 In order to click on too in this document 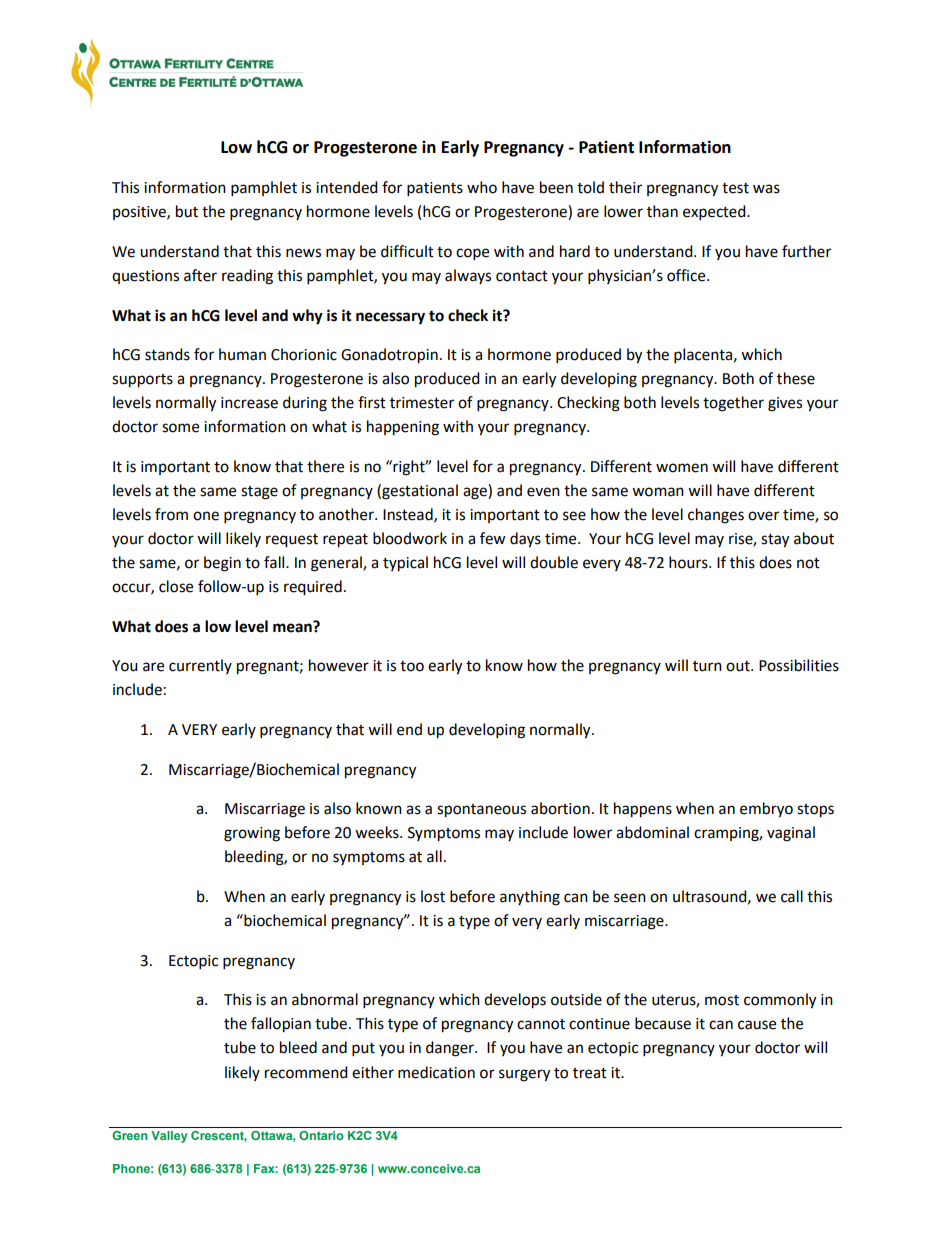, I will do `click(412, 666)`.
